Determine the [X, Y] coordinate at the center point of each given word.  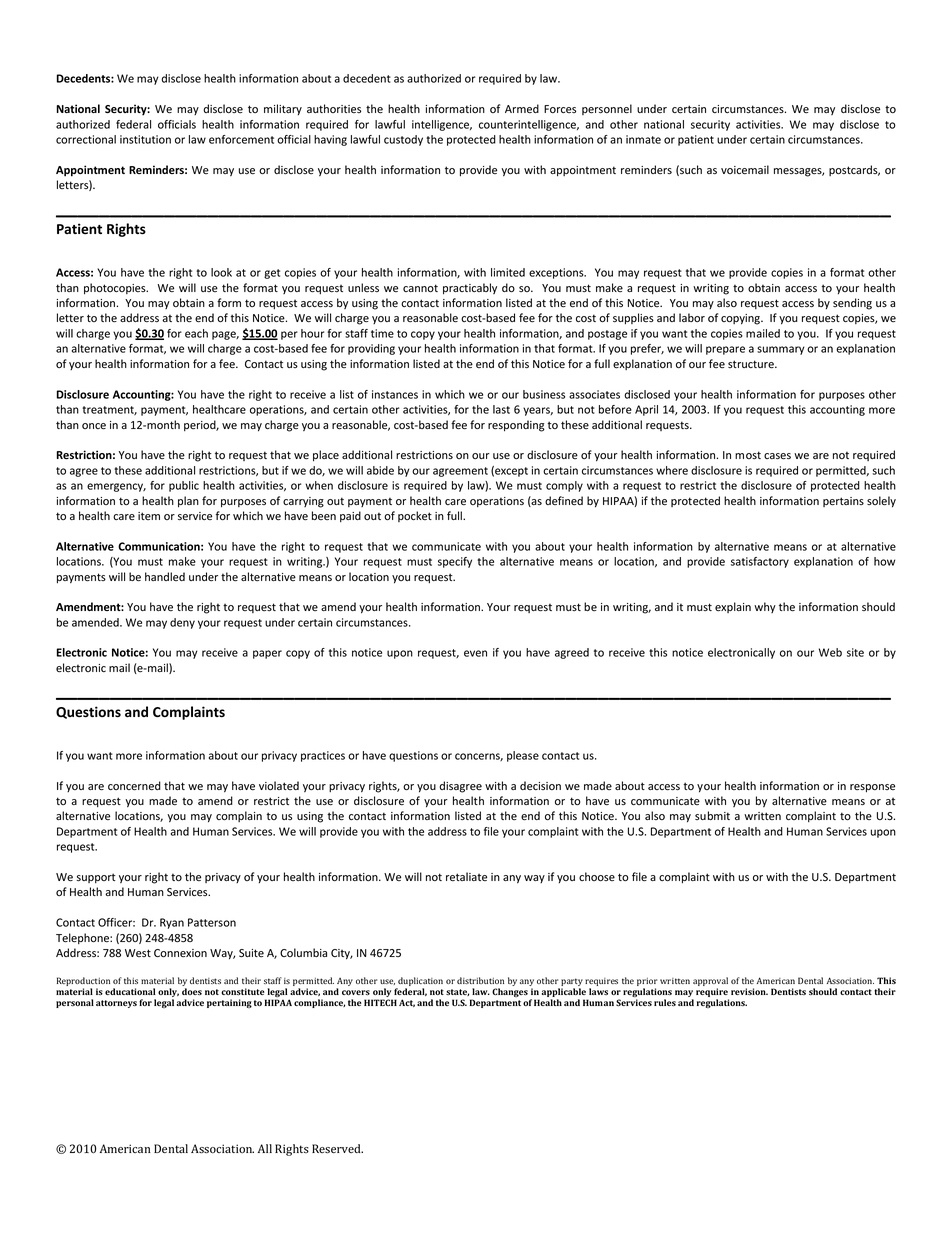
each [196, 333]
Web [830, 652]
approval [710, 983]
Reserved [337, 1148]
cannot [420, 288]
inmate [643, 139]
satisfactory [760, 562]
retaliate [466, 877]
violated [279, 785]
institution [145, 139]
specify [455, 562]
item [149, 516]
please [523, 756]
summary [781, 350]
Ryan [172, 923]
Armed [522, 109]
